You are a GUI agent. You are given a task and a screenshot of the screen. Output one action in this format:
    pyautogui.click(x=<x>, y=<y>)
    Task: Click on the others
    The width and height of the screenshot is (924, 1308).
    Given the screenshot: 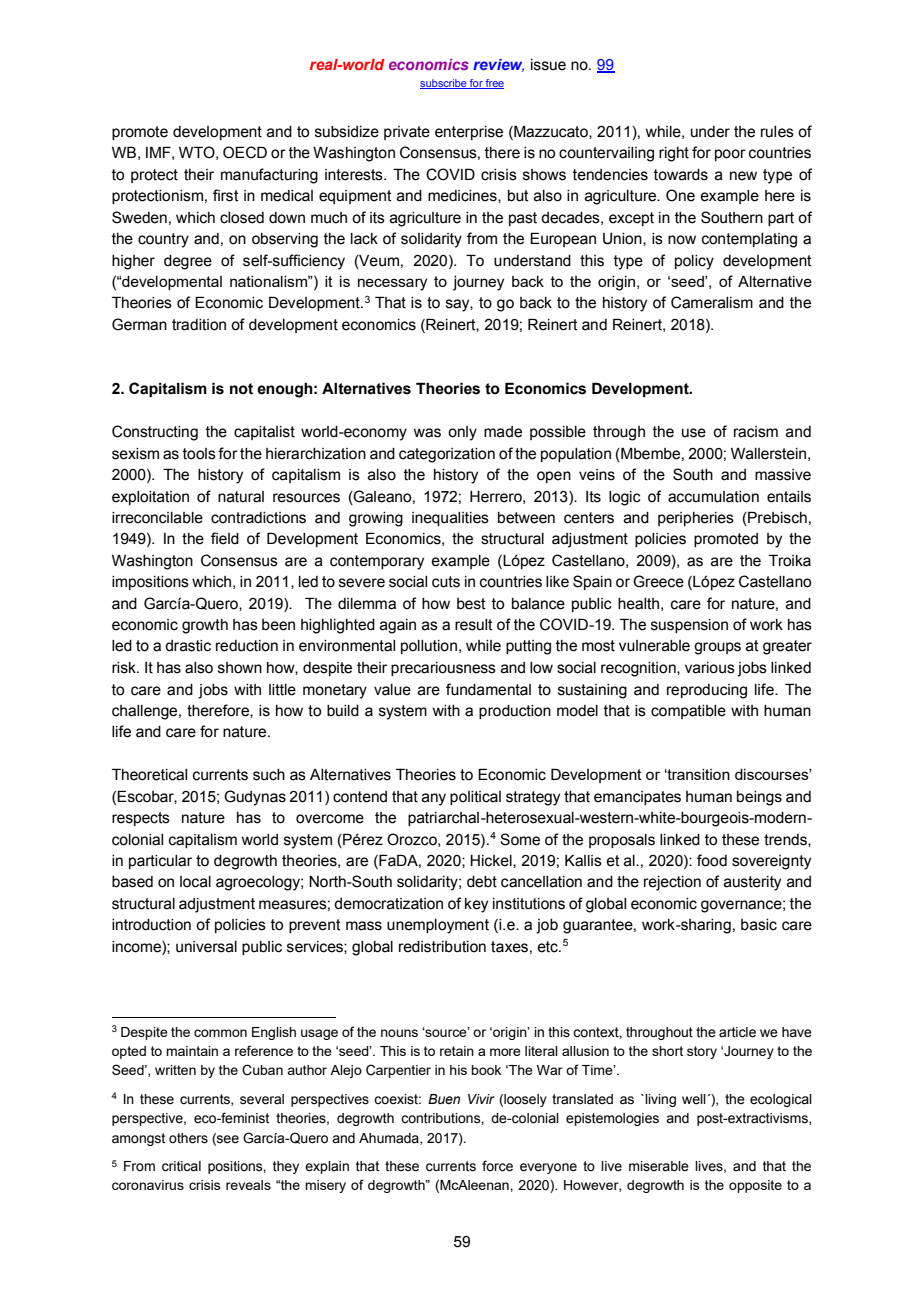 What is the action you would take?
    pyautogui.click(x=188, y=1138)
